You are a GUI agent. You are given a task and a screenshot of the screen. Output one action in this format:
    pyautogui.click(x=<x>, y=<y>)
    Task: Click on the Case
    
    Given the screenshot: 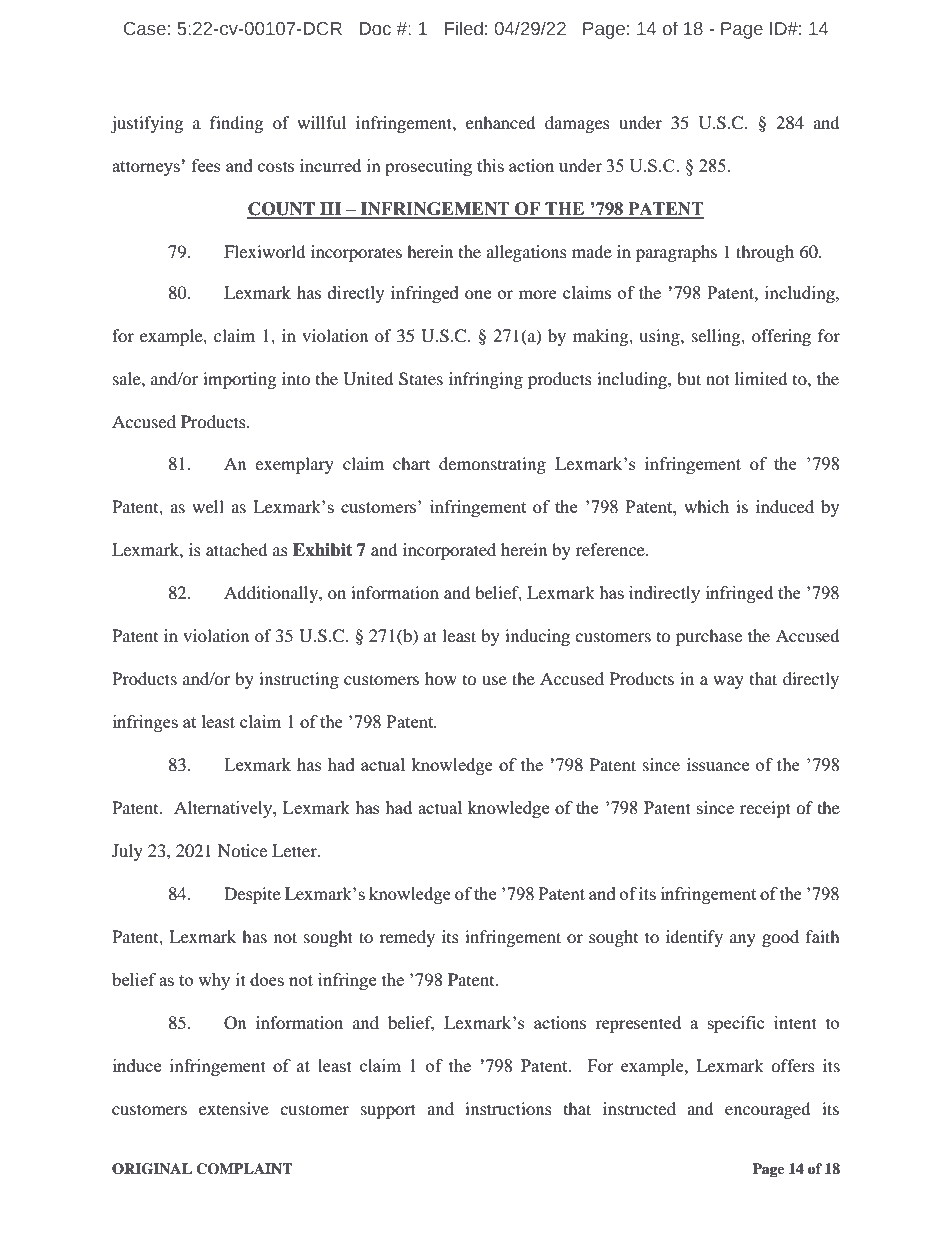 What is the action you would take?
    pyautogui.click(x=145, y=29)
